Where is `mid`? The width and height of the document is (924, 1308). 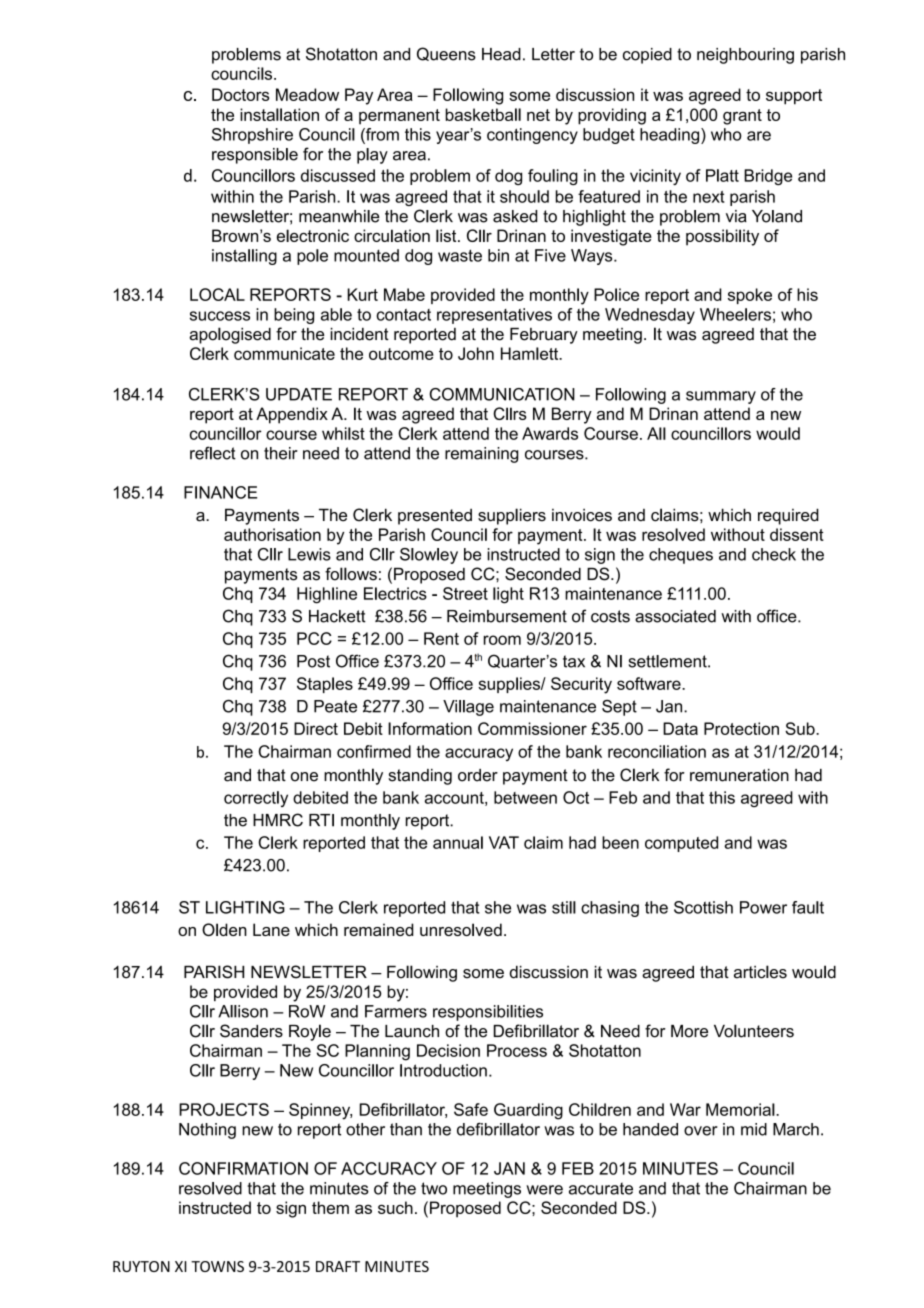
mid is located at coordinates (754, 1129).
